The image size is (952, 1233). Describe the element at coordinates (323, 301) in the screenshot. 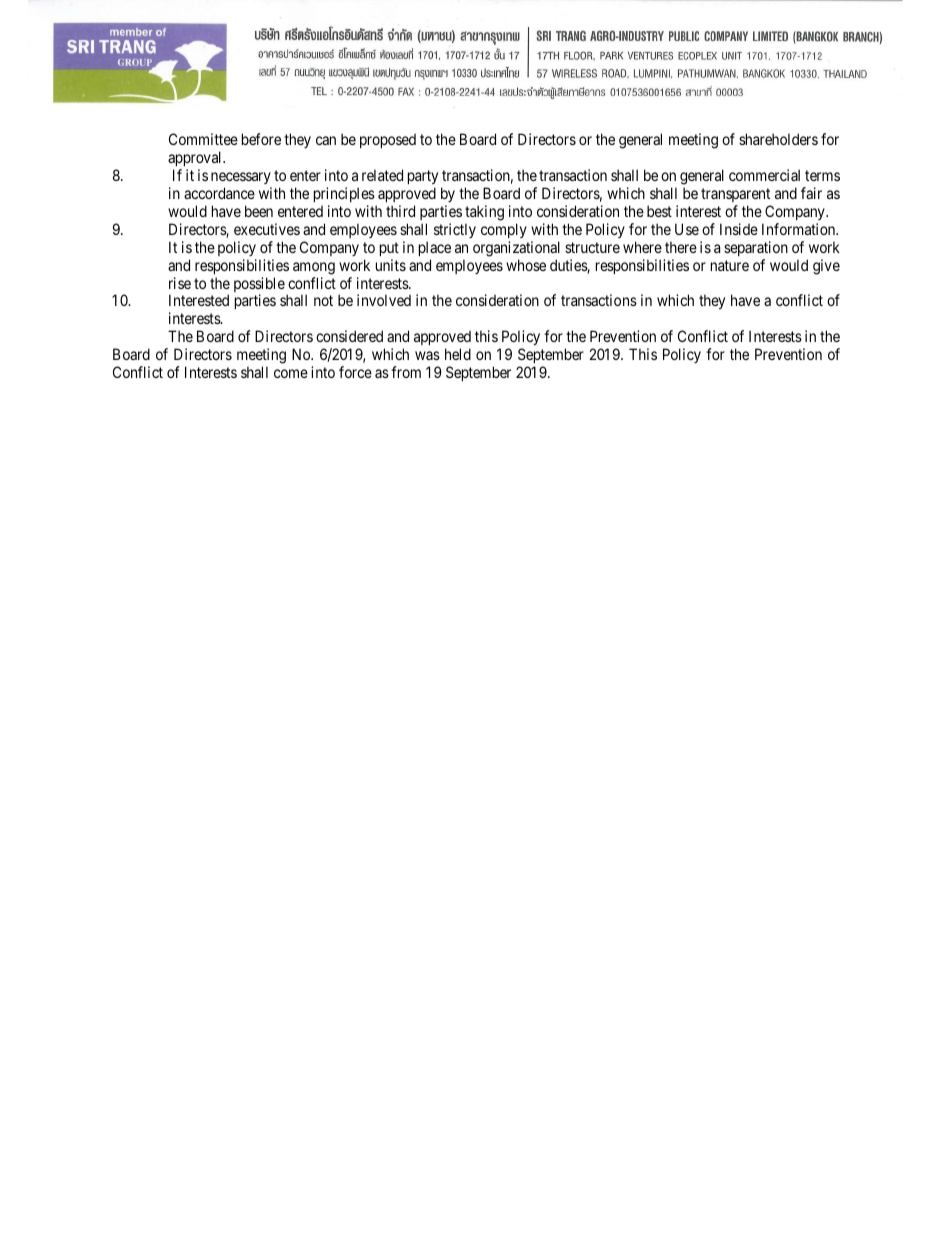

I see `not` at that location.
